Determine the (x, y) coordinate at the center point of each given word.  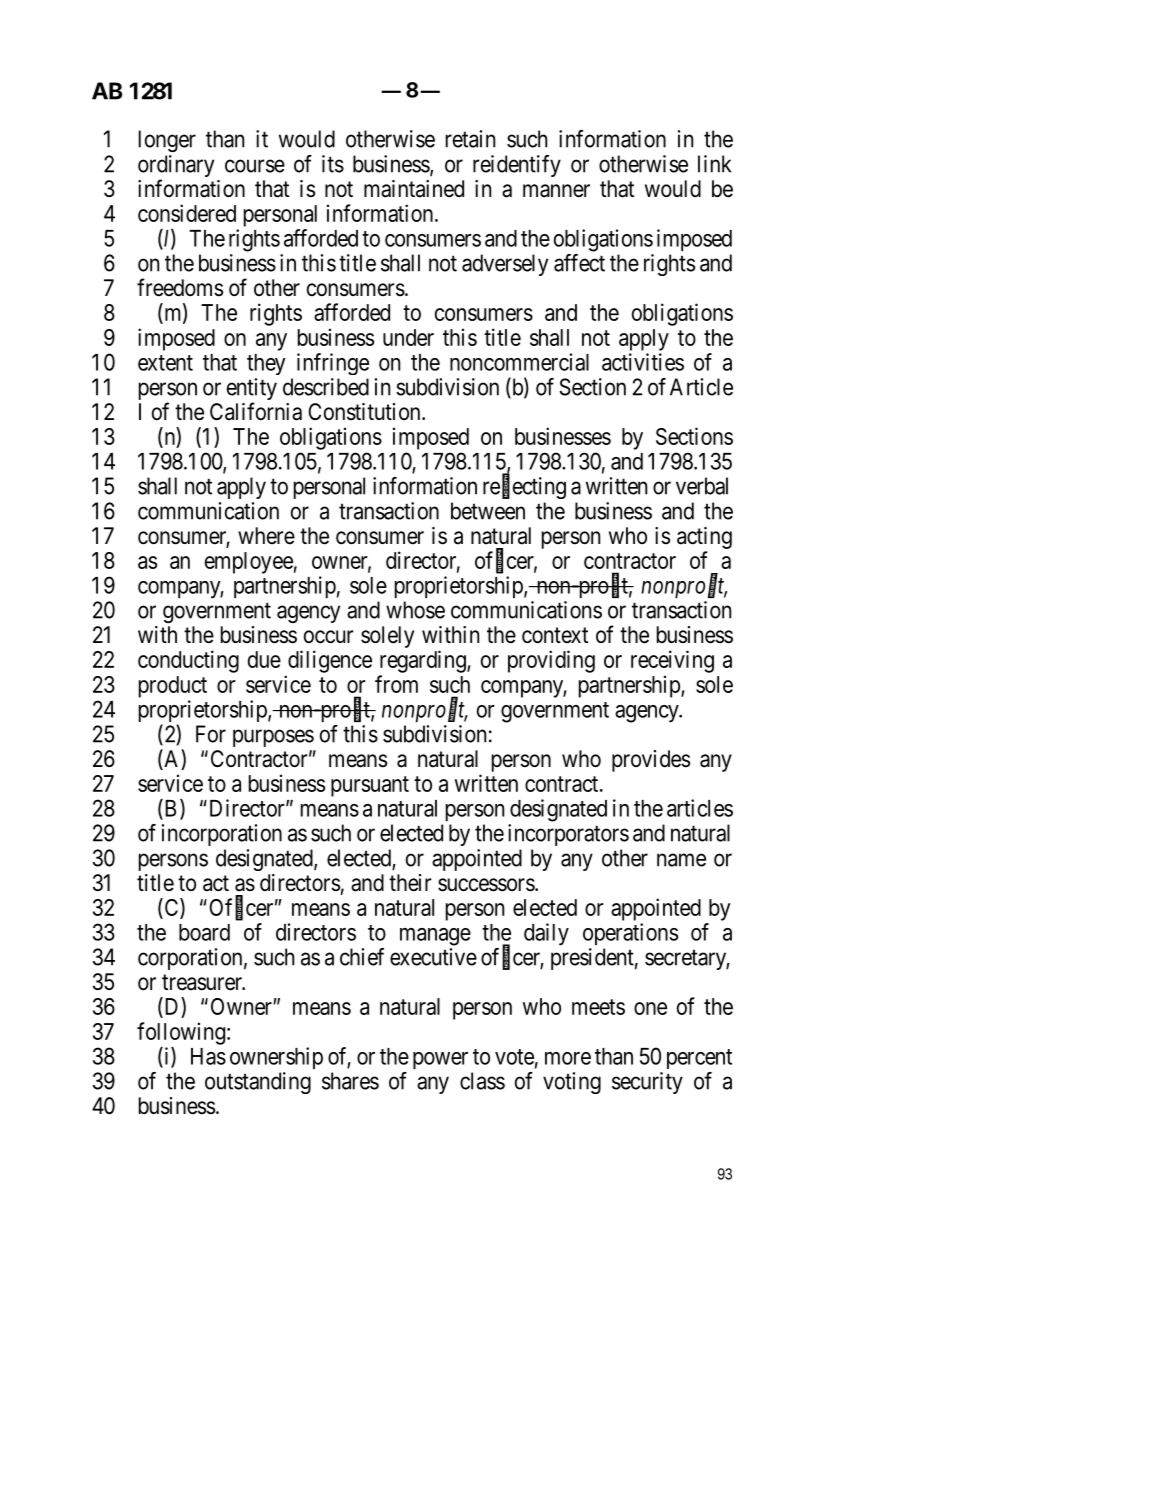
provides (651, 761)
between (488, 511)
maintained (414, 189)
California (256, 411)
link (714, 164)
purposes (273, 738)
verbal (702, 486)
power (440, 1060)
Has (208, 1056)
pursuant (370, 786)
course (255, 166)
